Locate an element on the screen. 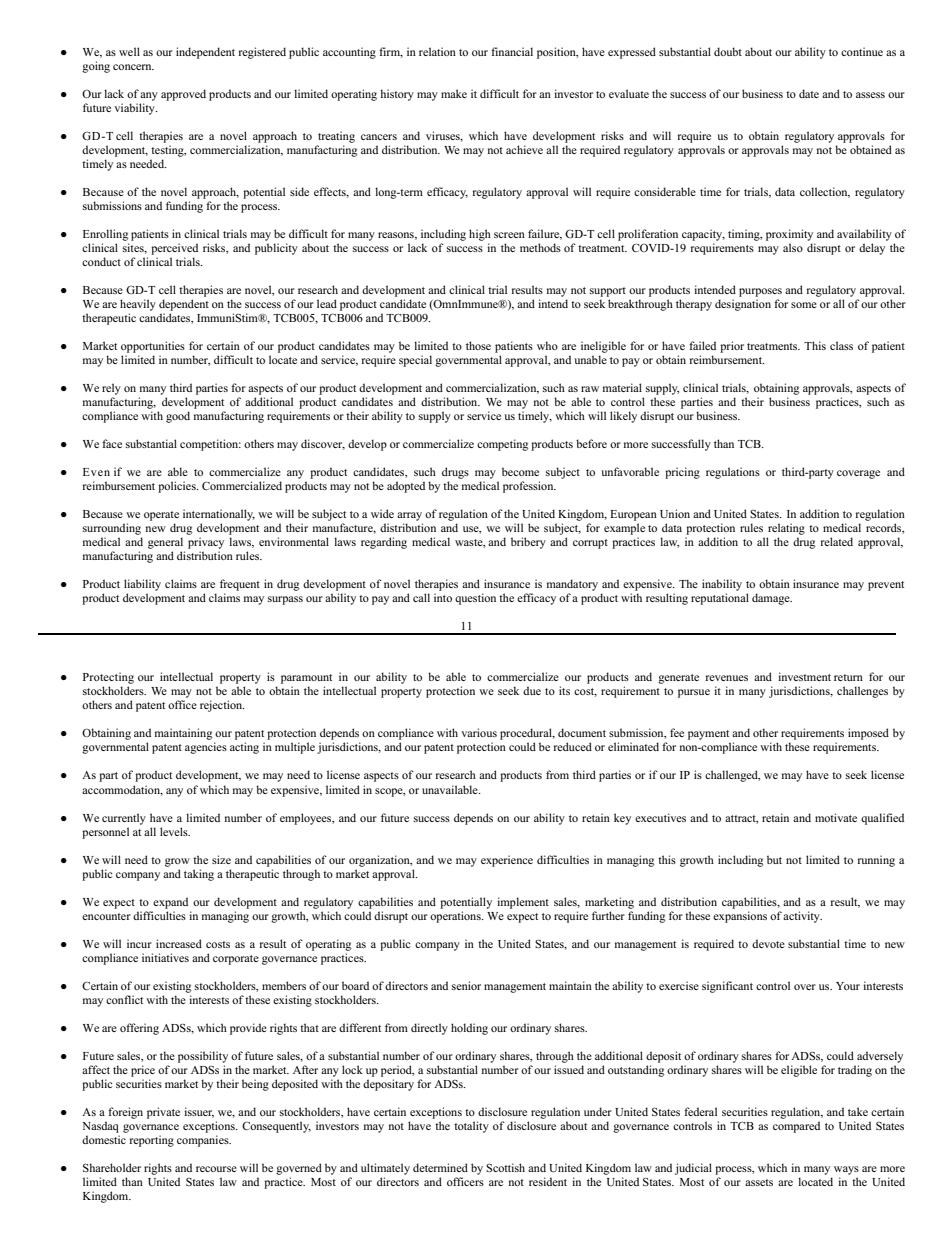 The height and width of the screenshot is (1233, 952). companies is located at coordinates (204, 1141).
